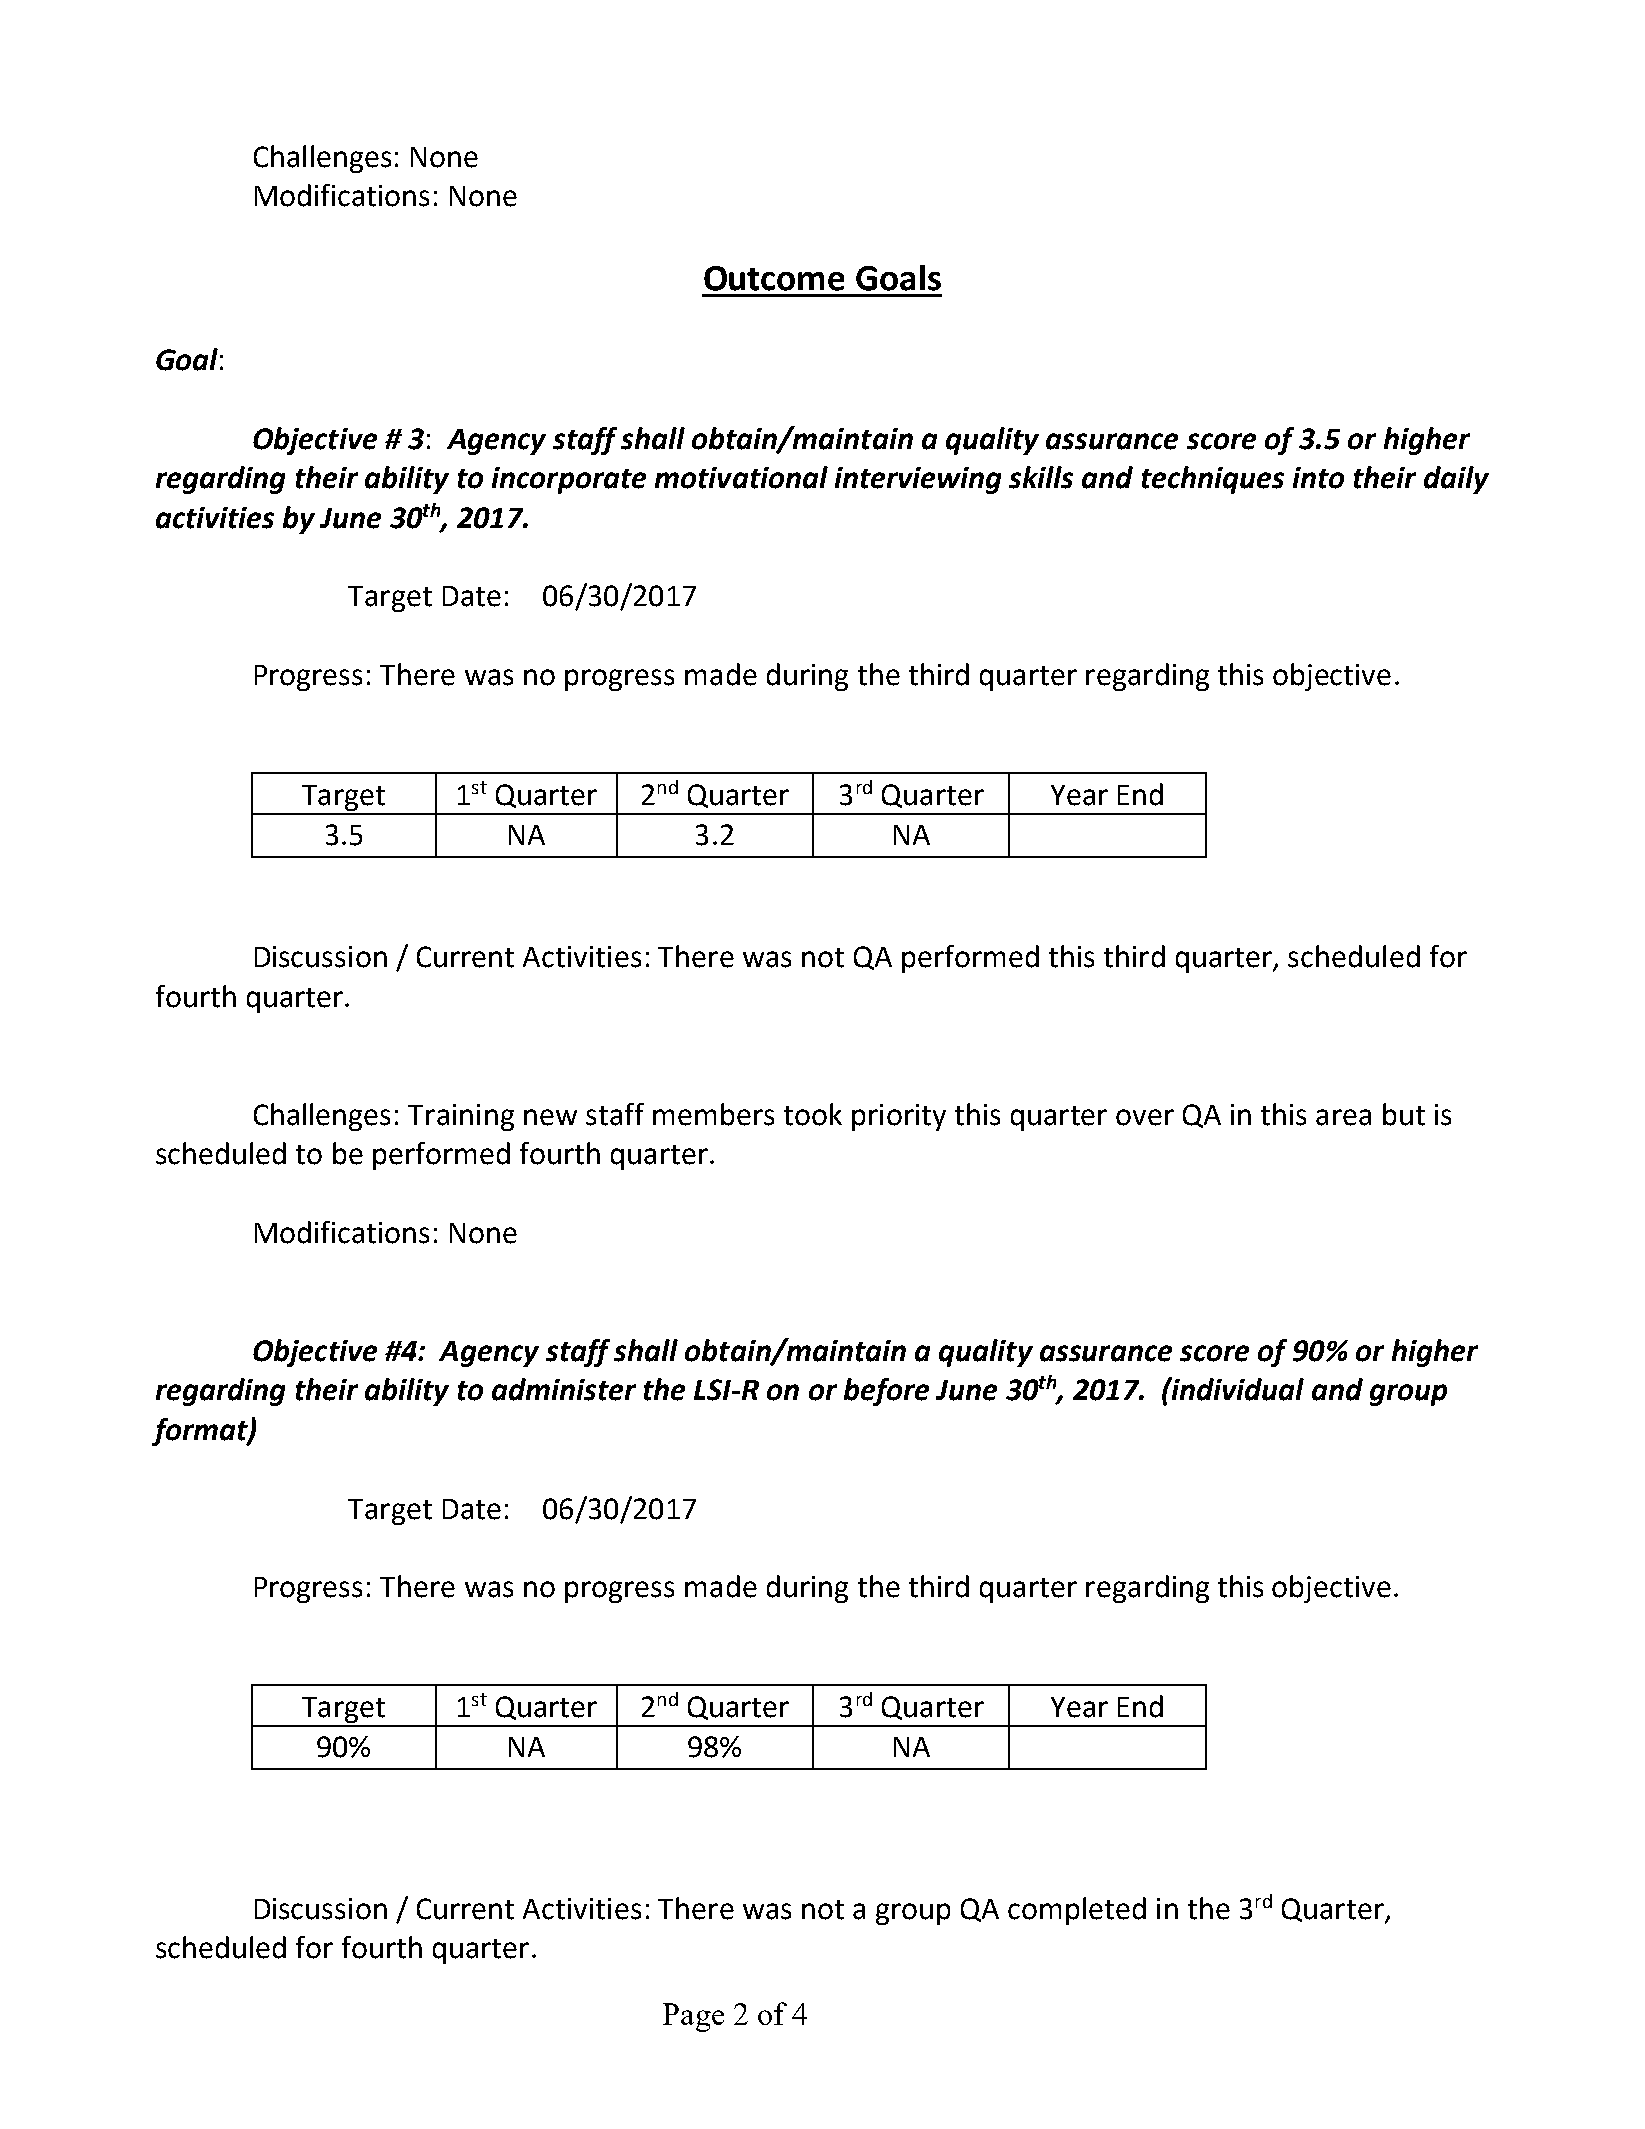 The height and width of the image is (2129, 1645). Describe the element at coordinates (693, 2017) in the image. I see `Page` at that location.
